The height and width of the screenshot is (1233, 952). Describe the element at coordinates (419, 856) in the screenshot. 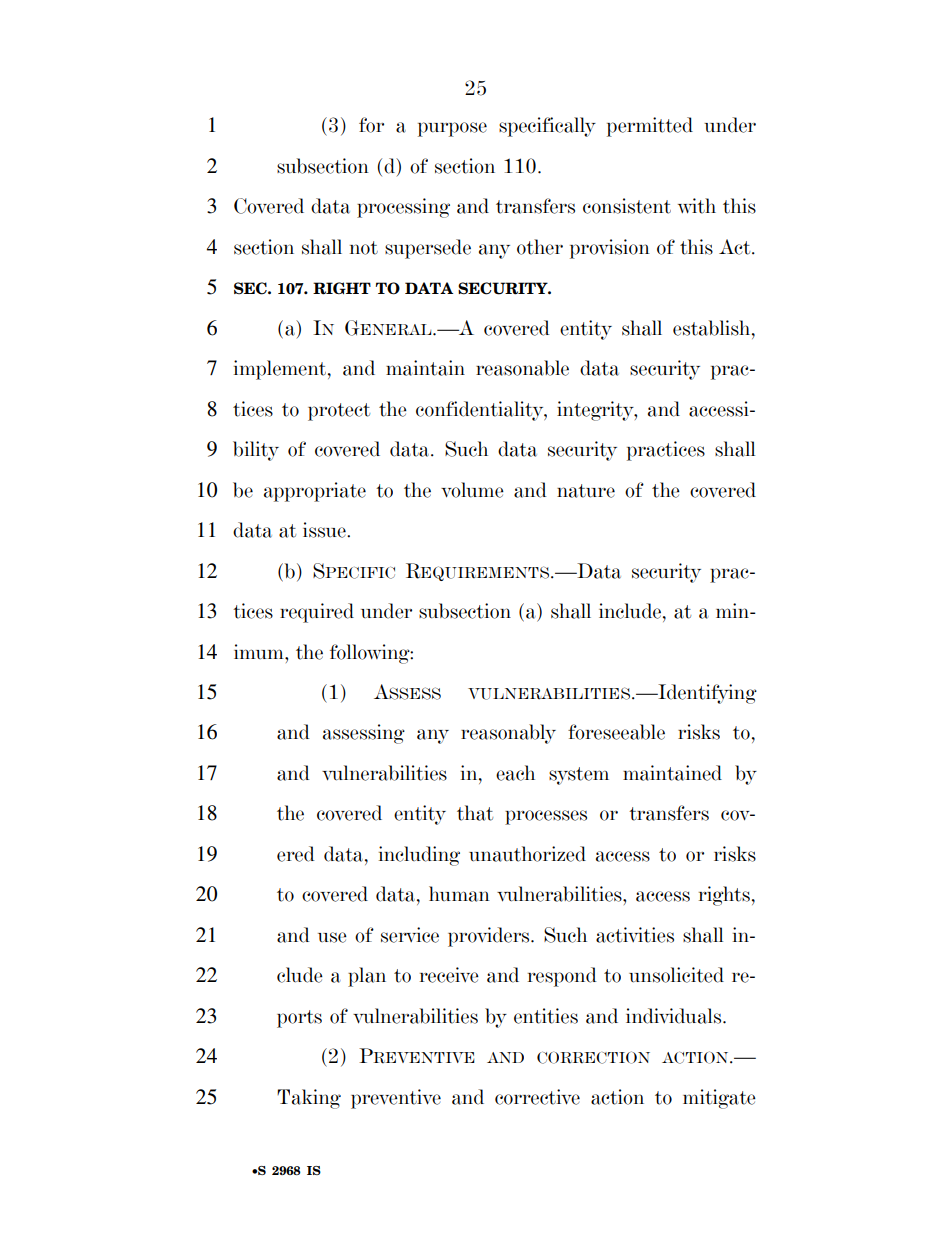

I see `including` at that location.
